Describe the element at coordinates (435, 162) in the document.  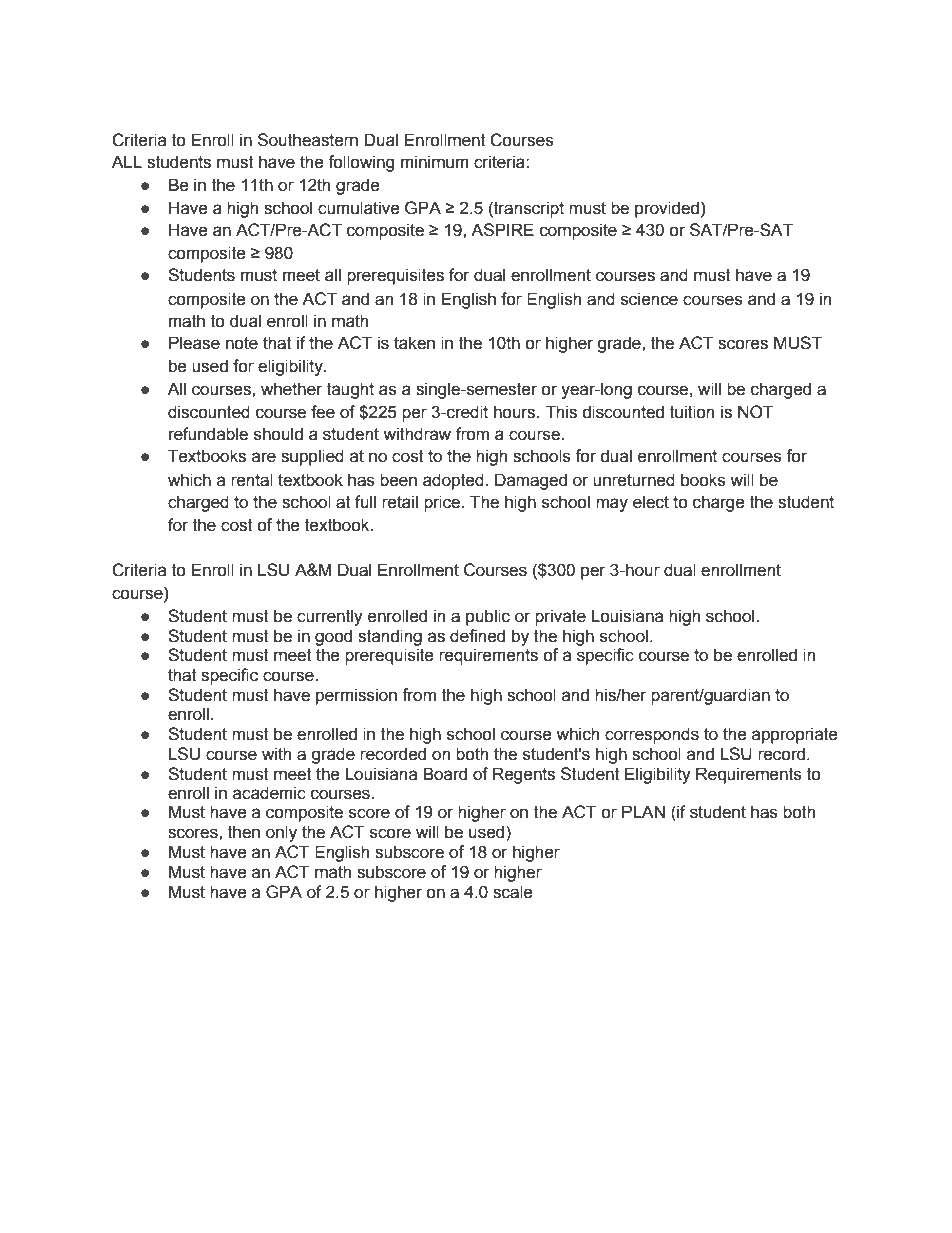
I see `minimum` at that location.
